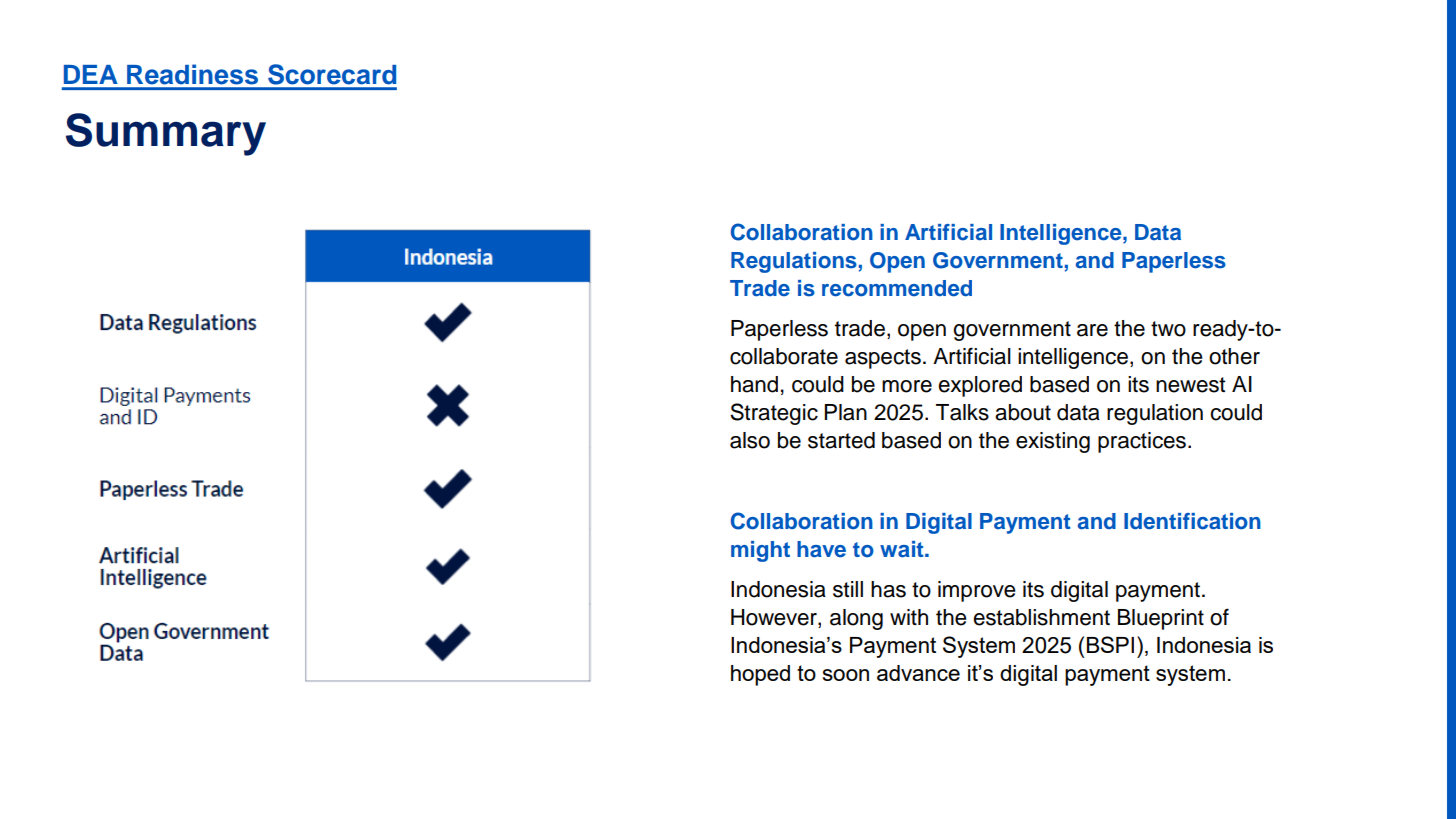 The width and height of the screenshot is (1456, 819). What do you see at coordinates (1168, 329) in the screenshot?
I see `two` at bounding box center [1168, 329].
